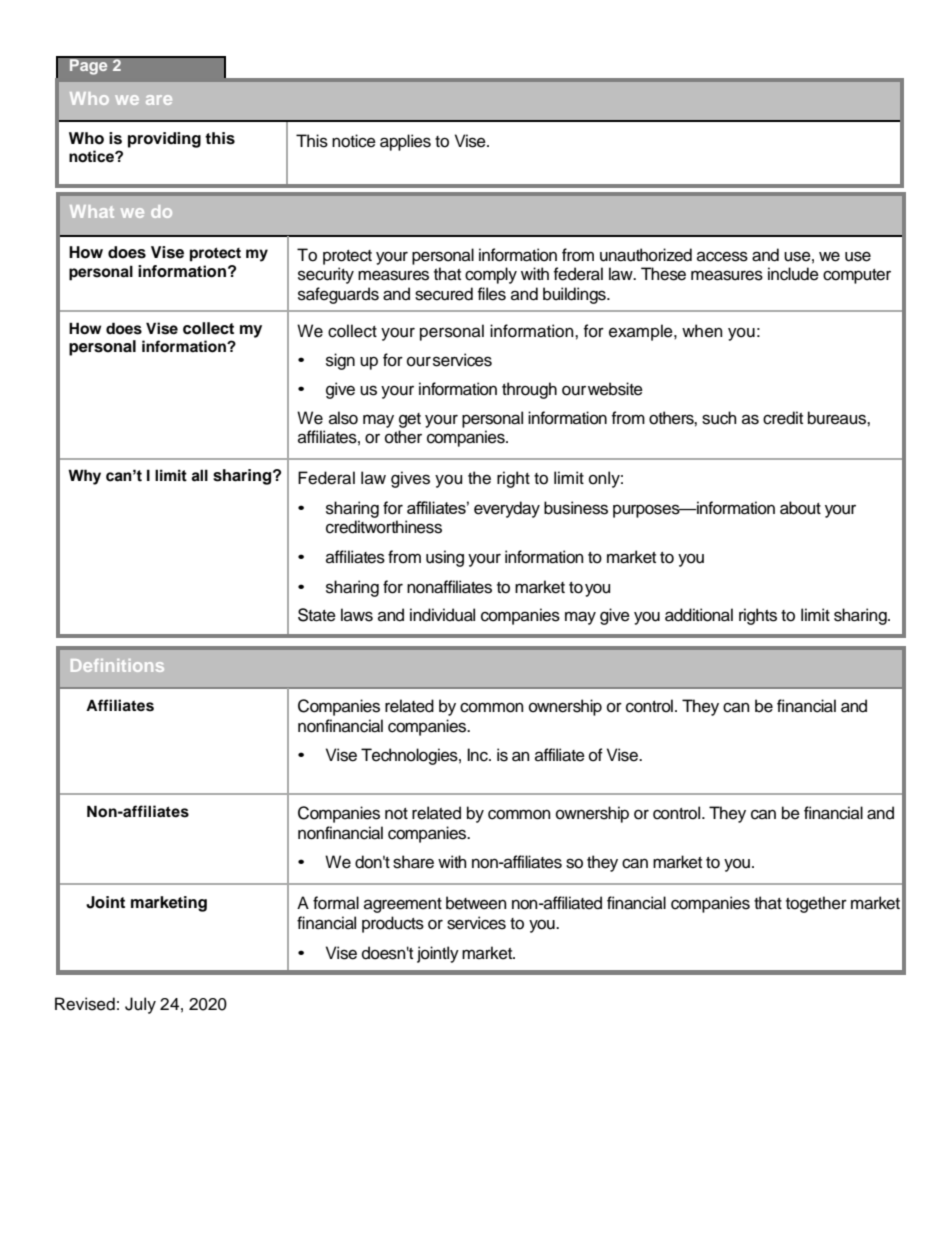  Describe the element at coordinates (164, 140) in the screenshot. I see `providing` at that location.
